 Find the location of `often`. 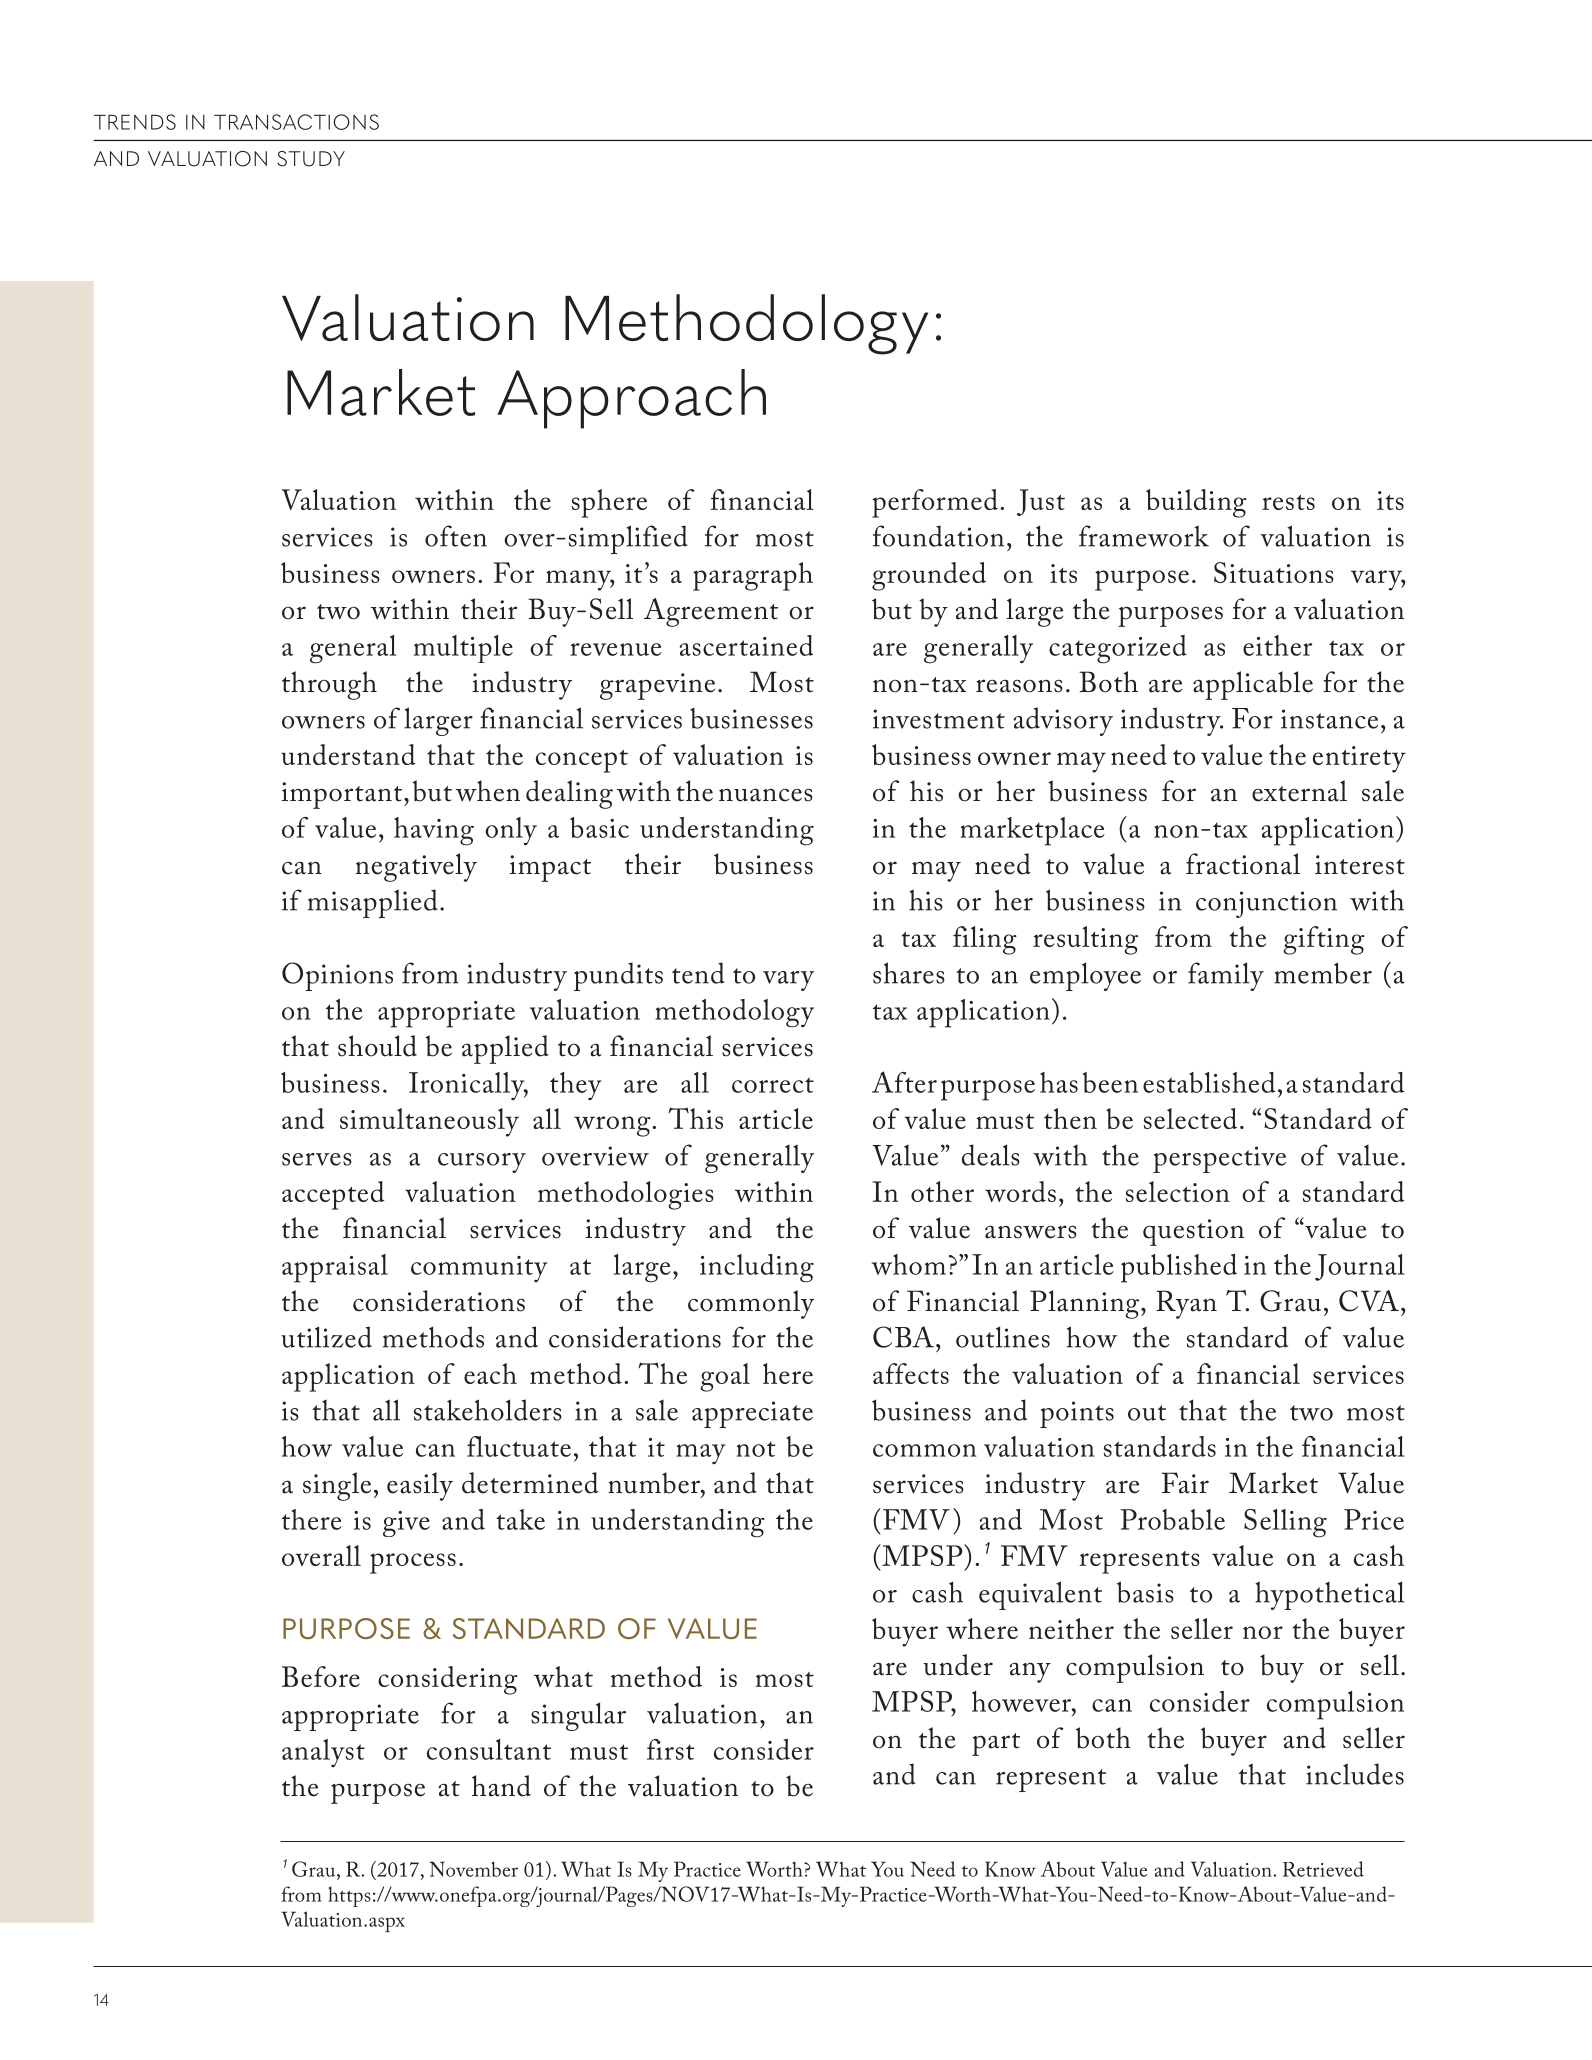

often is located at coordinates (456, 536).
